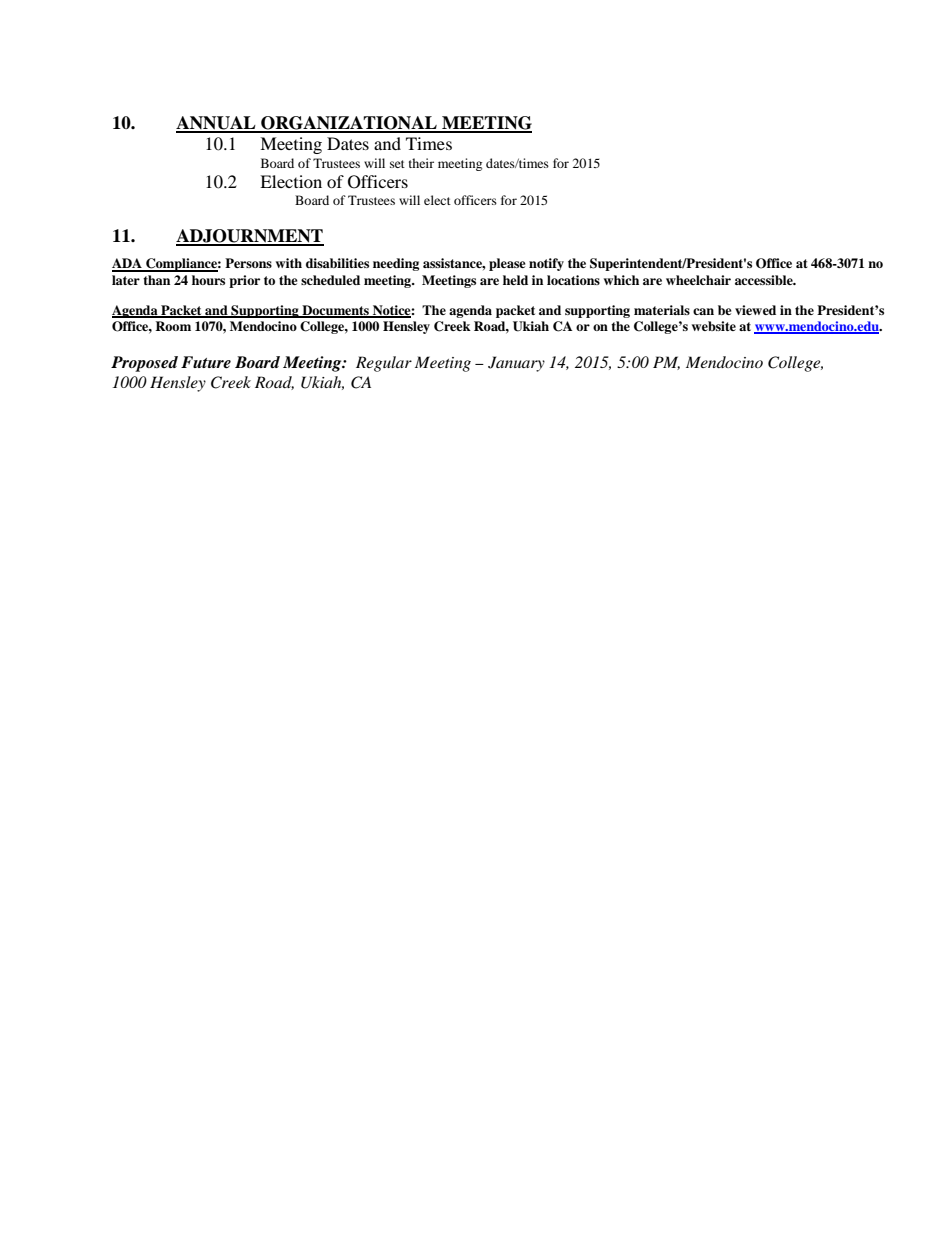  I want to click on wheelchair, so click(698, 280).
